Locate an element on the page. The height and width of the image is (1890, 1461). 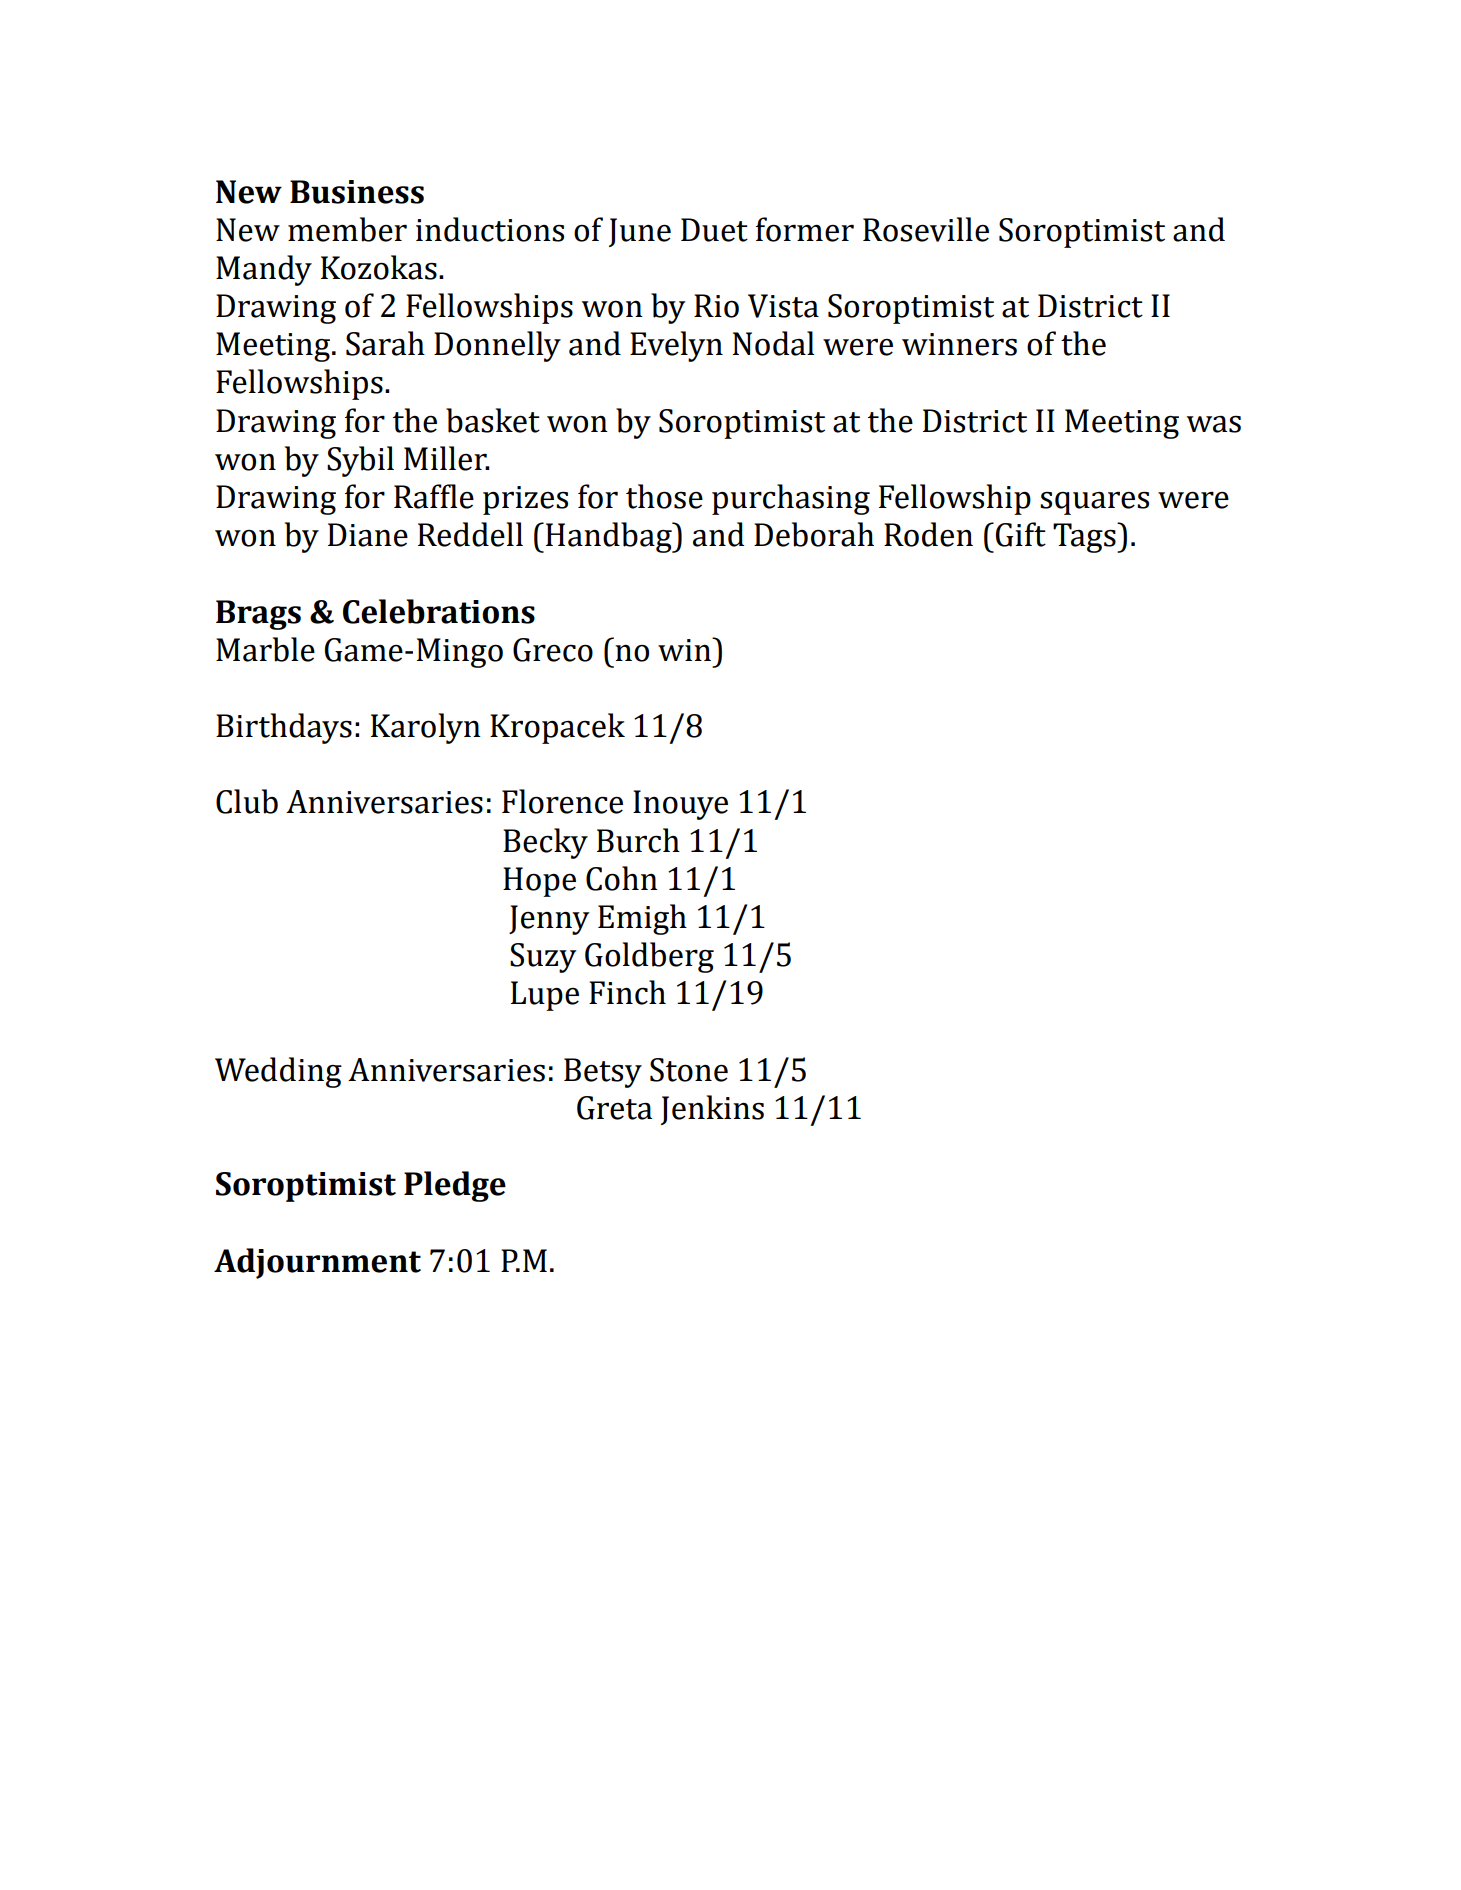
Adjournment is located at coordinates (317, 1263).
